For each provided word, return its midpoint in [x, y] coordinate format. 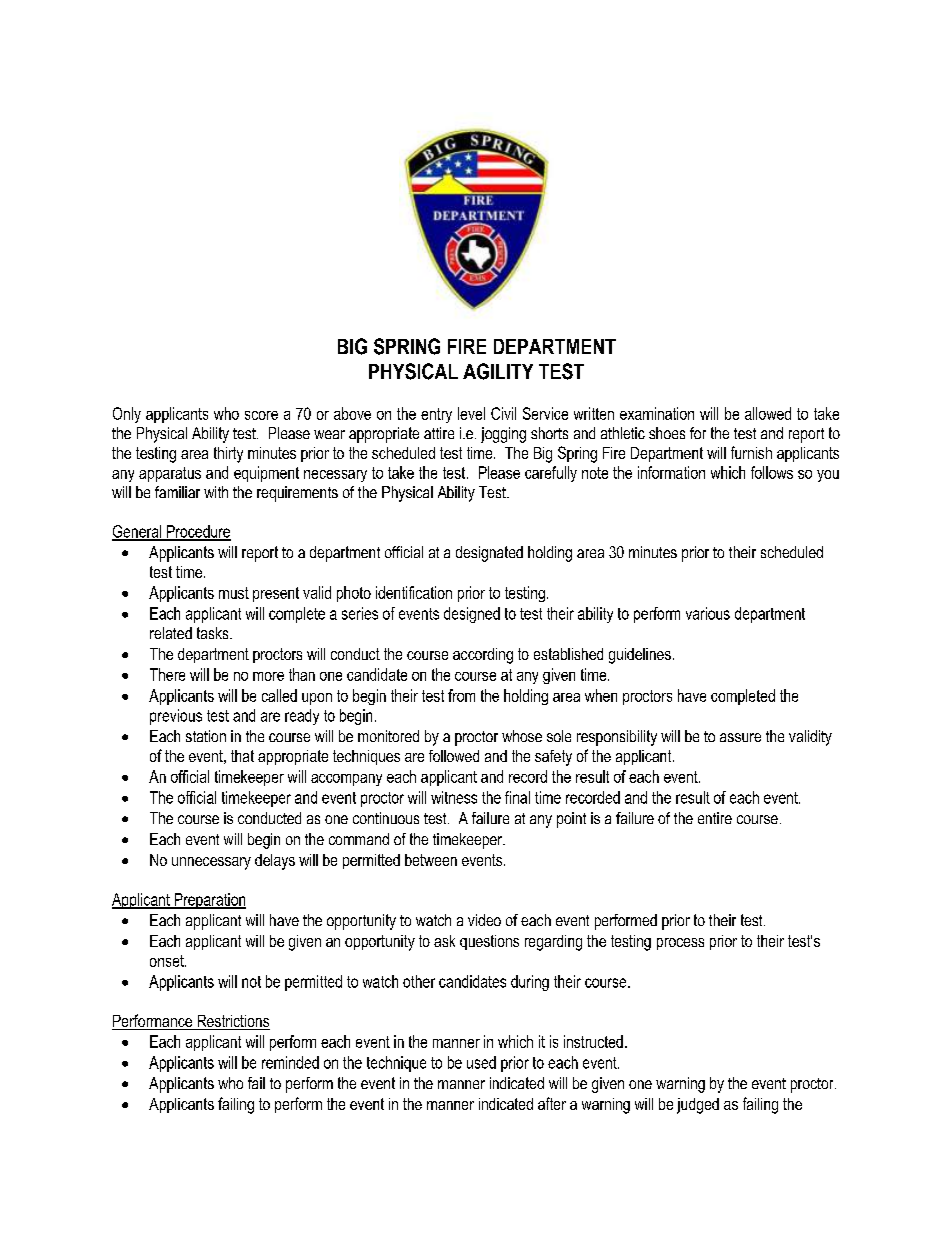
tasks [214, 633]
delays [275, 862]
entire [715, 818]
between [431, 860]
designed [472, 615]
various [708, 613]
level [471, 413]
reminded [290, 1062]
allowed [768, 413]
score [261, 415]
